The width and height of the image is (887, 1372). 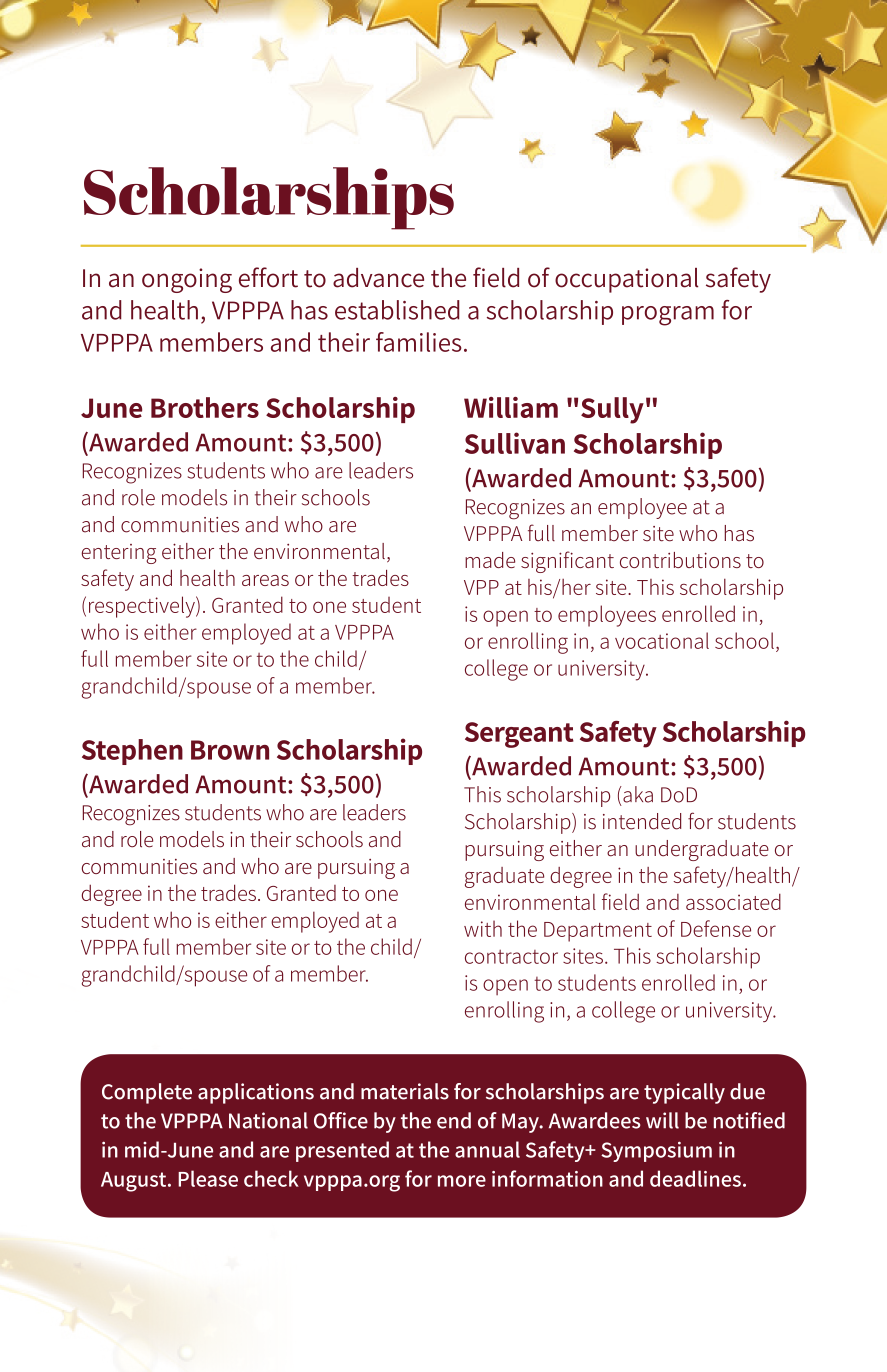 What do you see at coordinates (716, 928) in the image?
I see `Defense` at bounding box center [716, 928].
